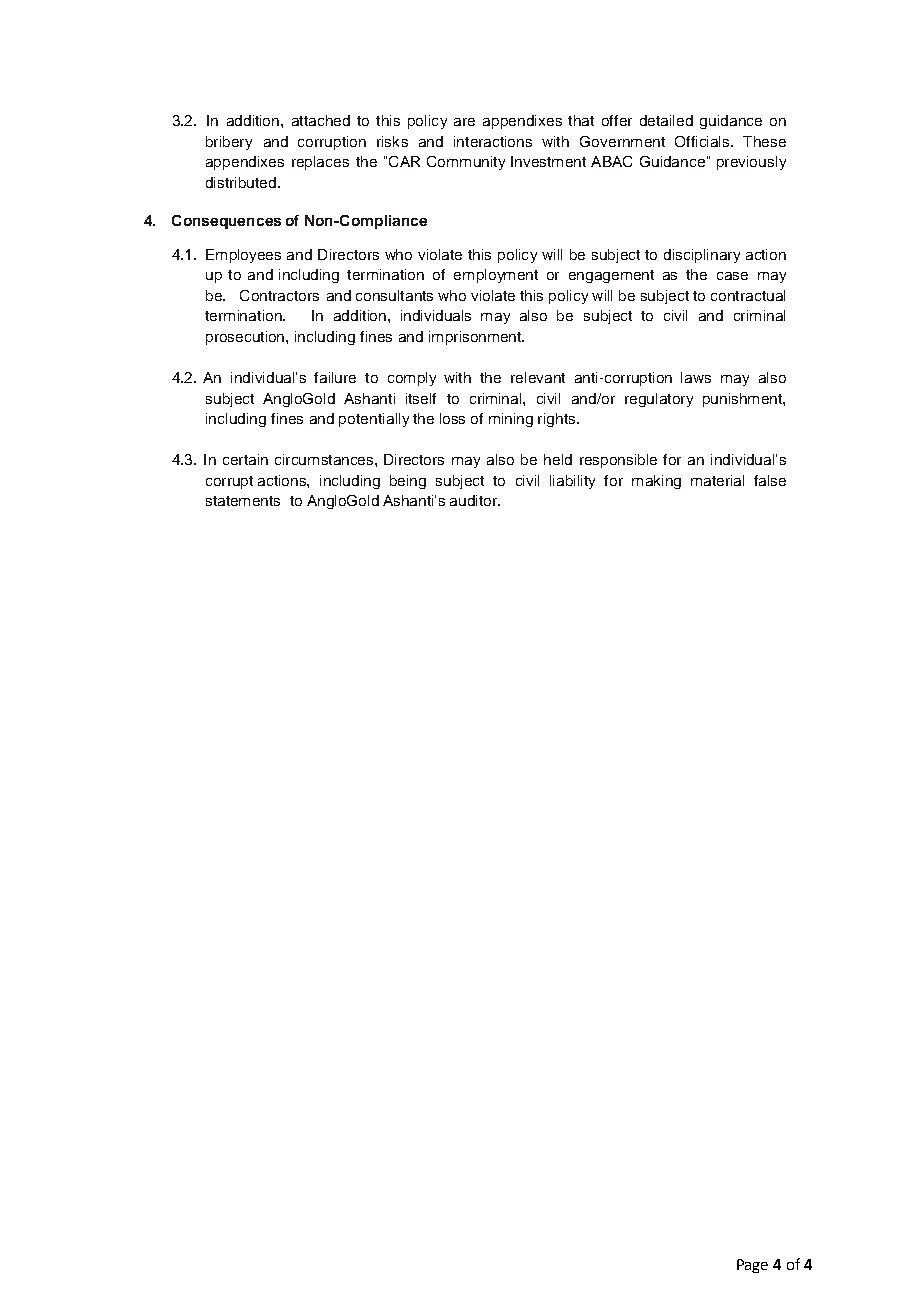 This page has height=1308, width=924. I want to click on auditor, so click(474, 500).
